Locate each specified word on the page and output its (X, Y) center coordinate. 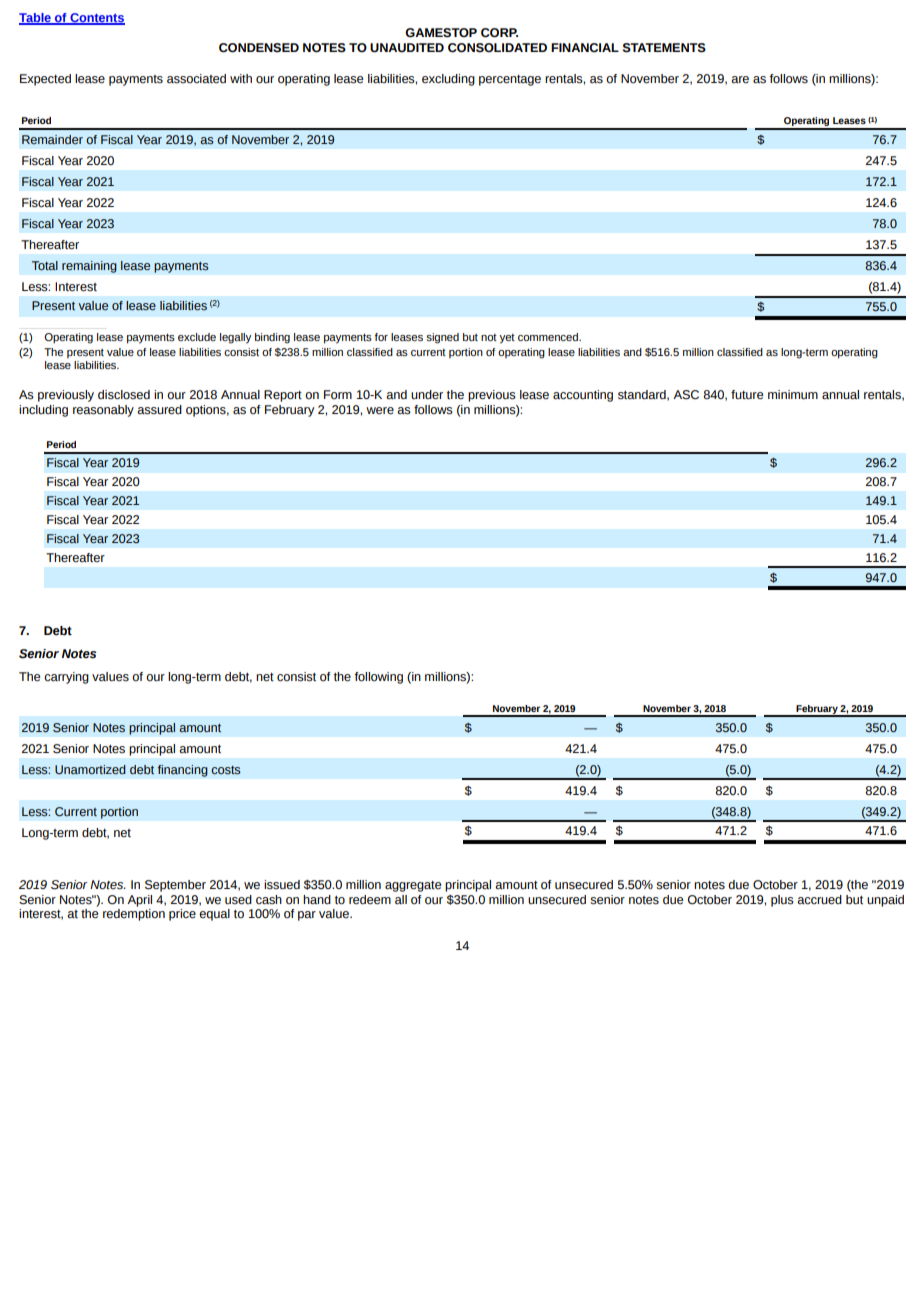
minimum (793, 395)
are (740, 79)
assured (159, 410)
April (139, 901)
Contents (96, 19)
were (380, 411)
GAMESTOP (441, 33)
